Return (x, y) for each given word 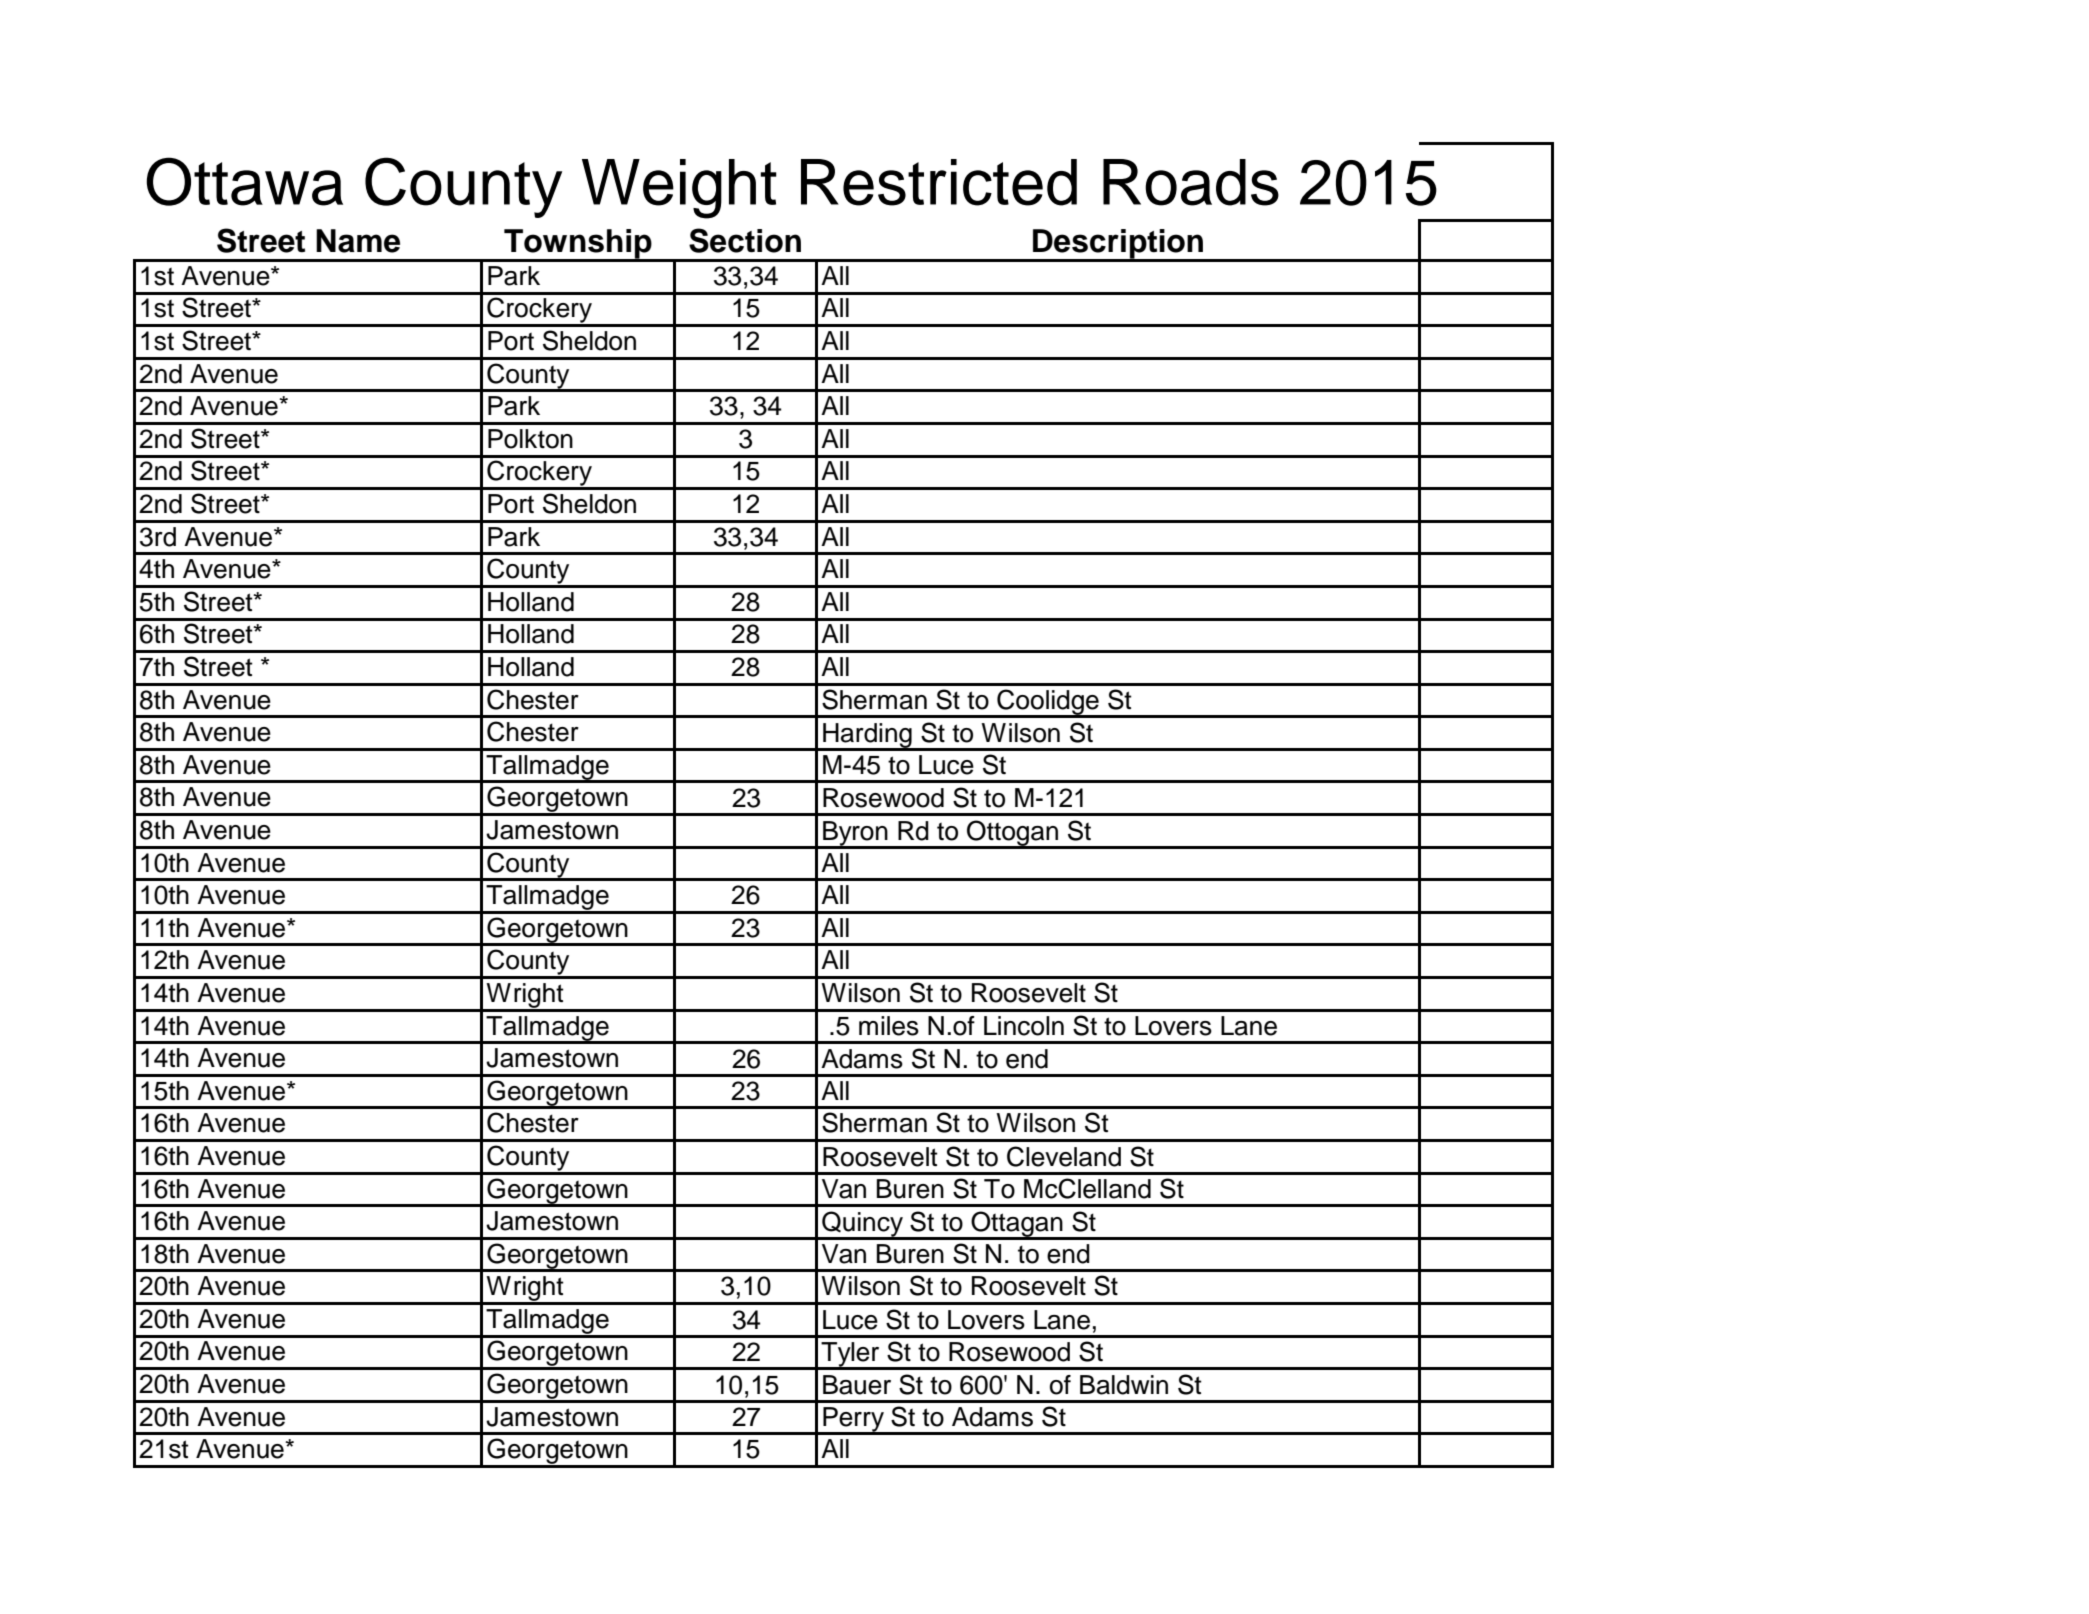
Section (745, 240)
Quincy (862, 1225)
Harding (867, 736)
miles (889, 1026)
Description (1118, 245)
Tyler (850, 1355)
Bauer (857, 1385)
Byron (855, 834)
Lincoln (1024, 1026)
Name (358, 241)
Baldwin (1124, 1385)
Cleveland (1064, 1156)
